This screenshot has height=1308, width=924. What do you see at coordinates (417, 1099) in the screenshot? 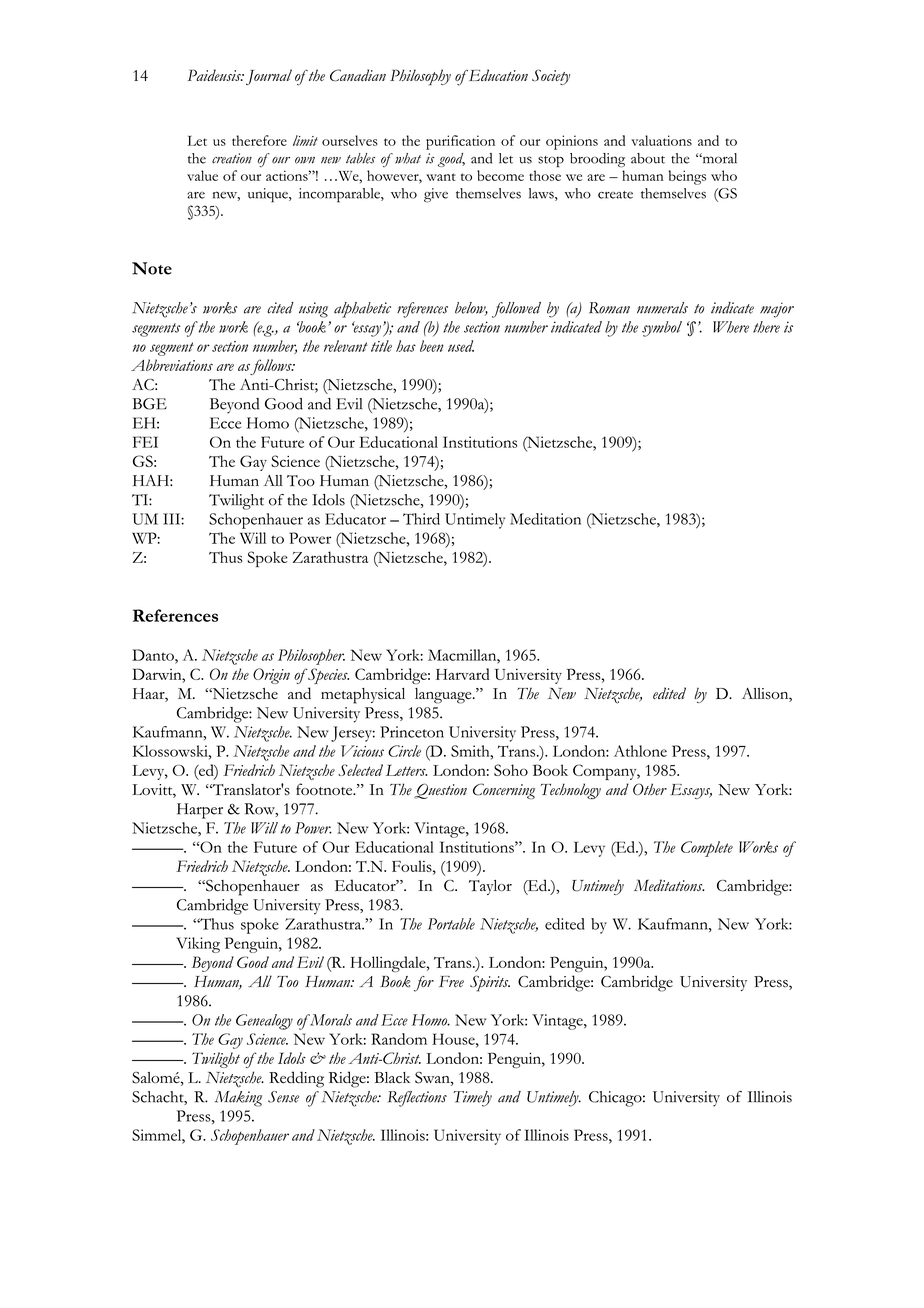
I see `Reflections` at bounding box center [417, 1099].
